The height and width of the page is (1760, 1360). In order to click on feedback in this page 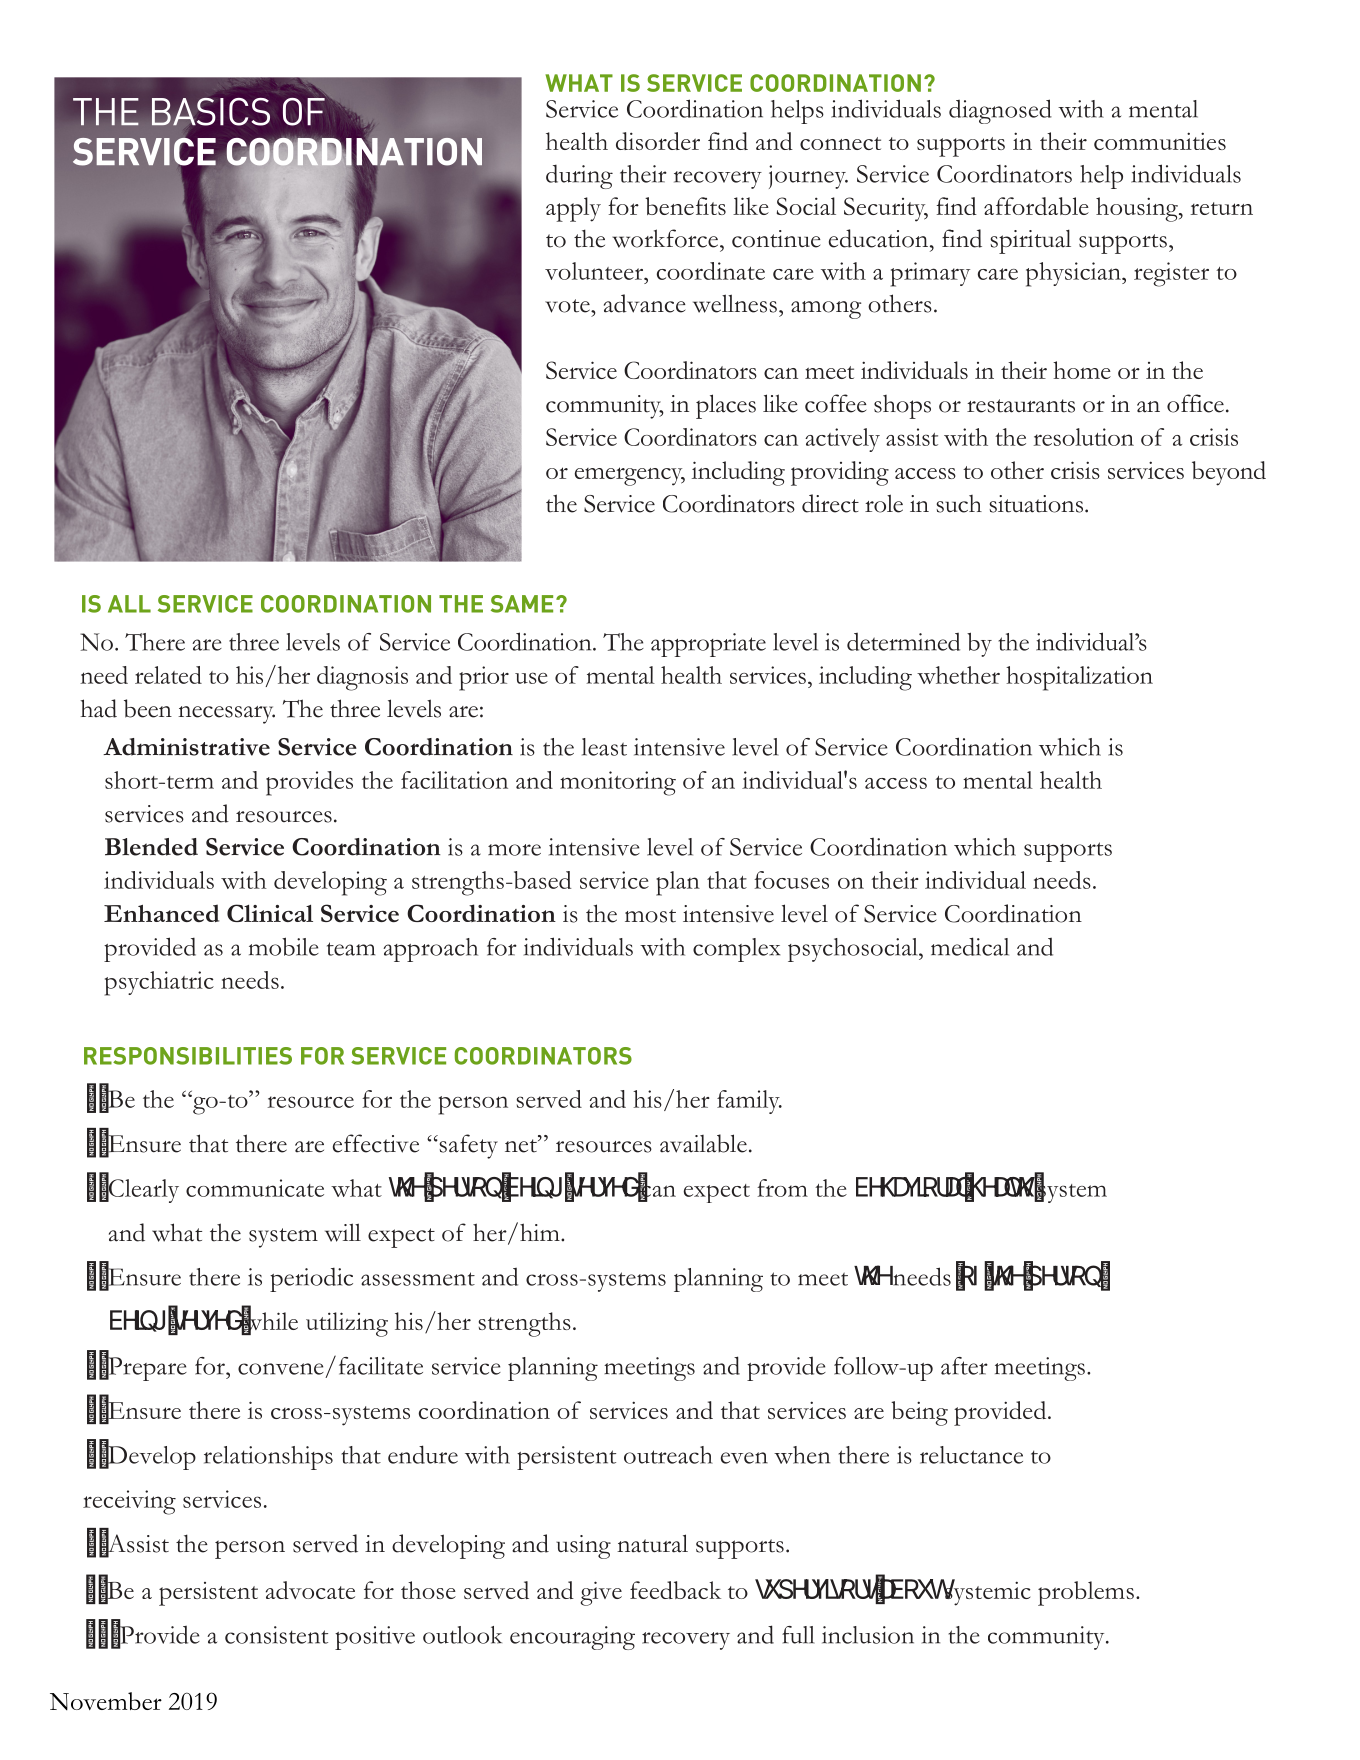, I will do `click(675, 1590)`.
